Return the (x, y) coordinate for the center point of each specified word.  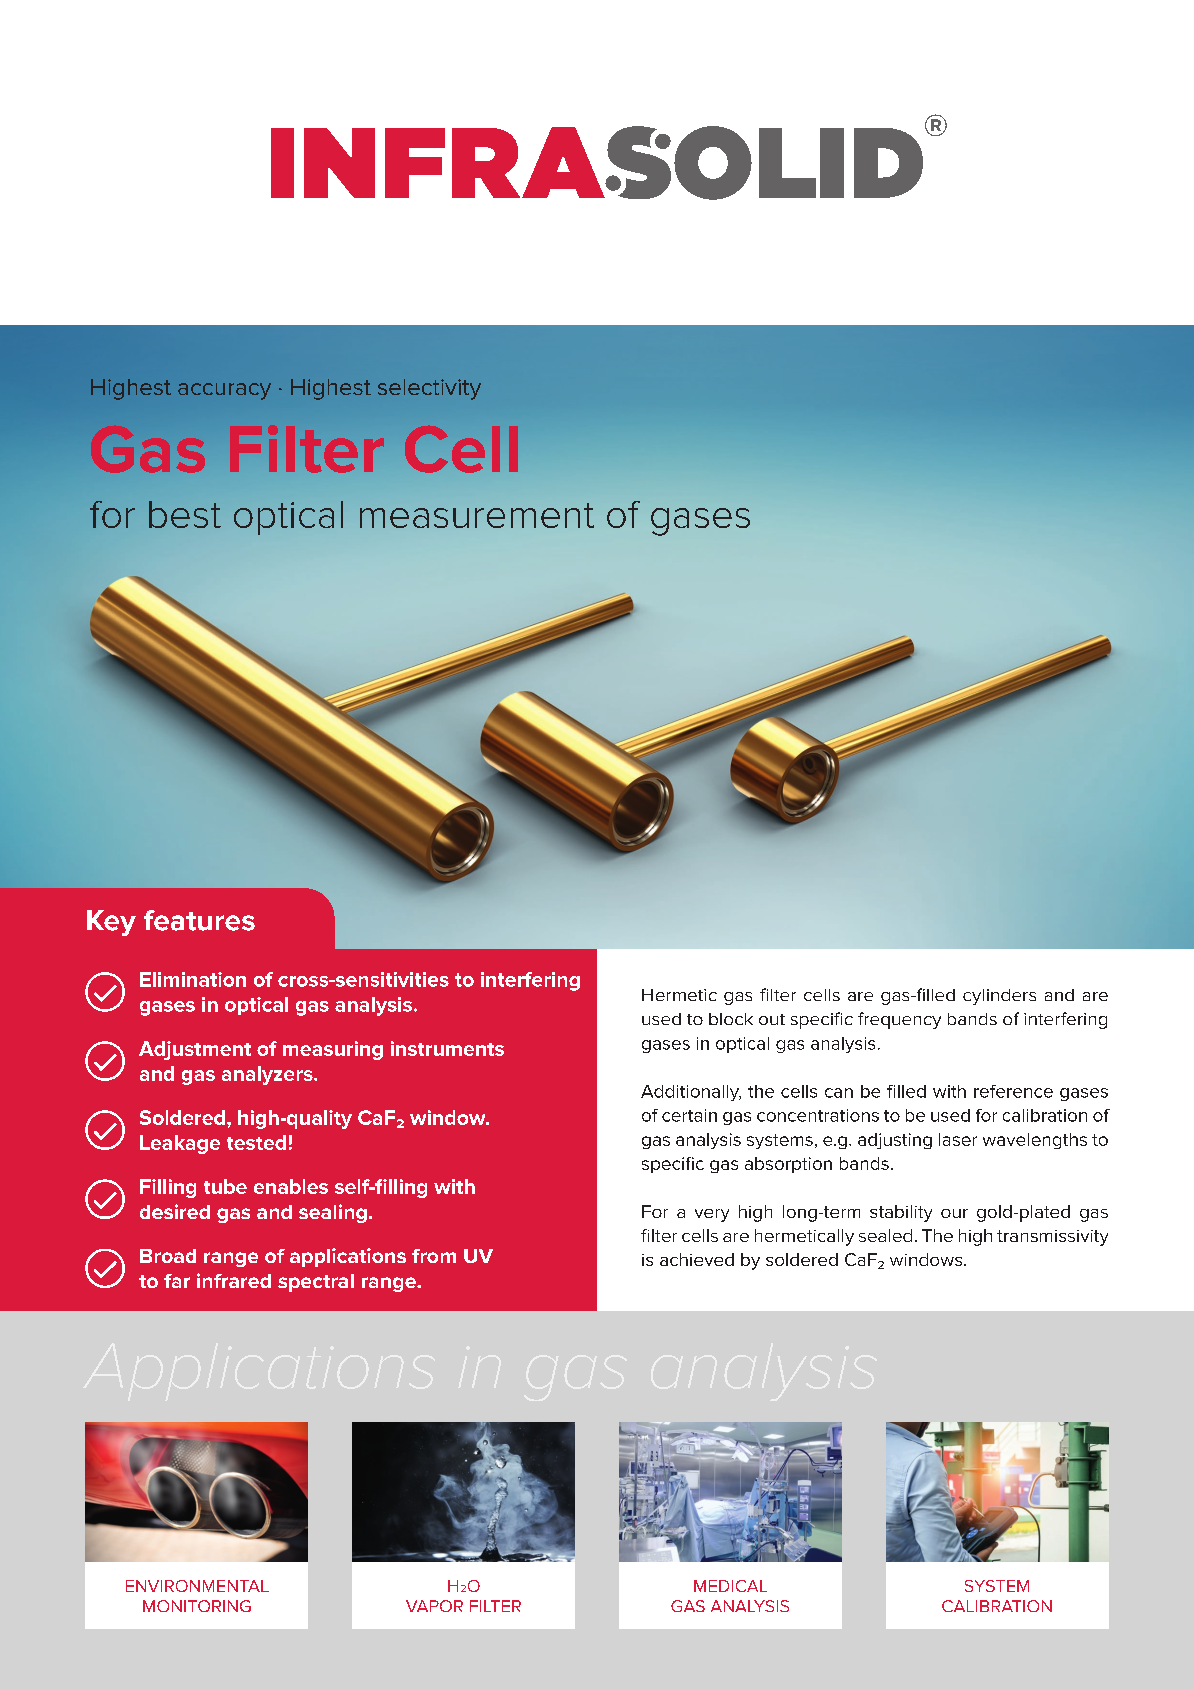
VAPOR (434, 1606)
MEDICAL (730, 1586)
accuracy (224, 391)
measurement (477, 515)
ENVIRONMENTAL (197, 1586)
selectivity (429, 389)
